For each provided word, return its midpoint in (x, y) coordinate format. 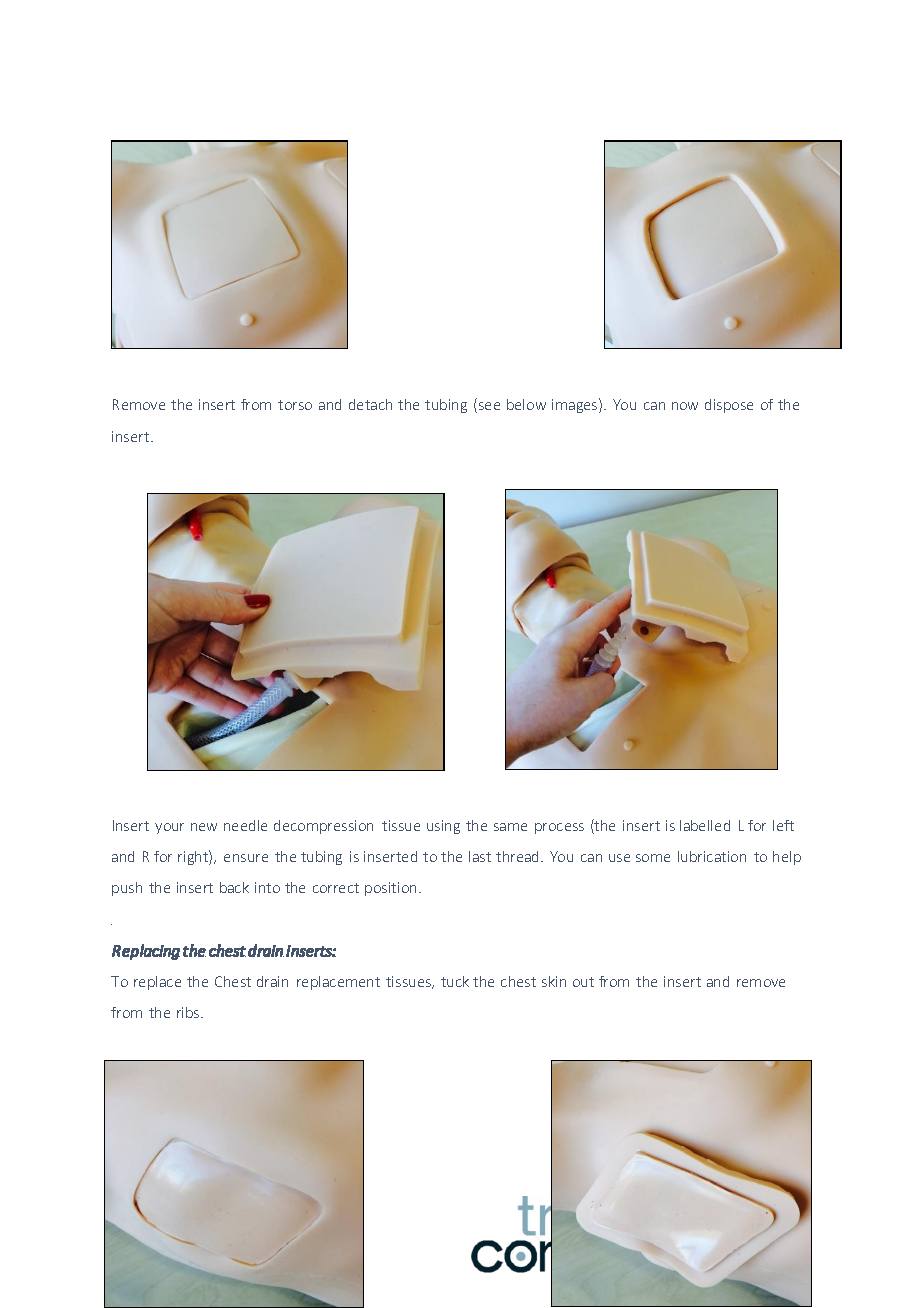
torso (295, 405)
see (489, 406)
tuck (455, 981)
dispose (729, 406)
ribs (189, 1012)
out (583, 982)
